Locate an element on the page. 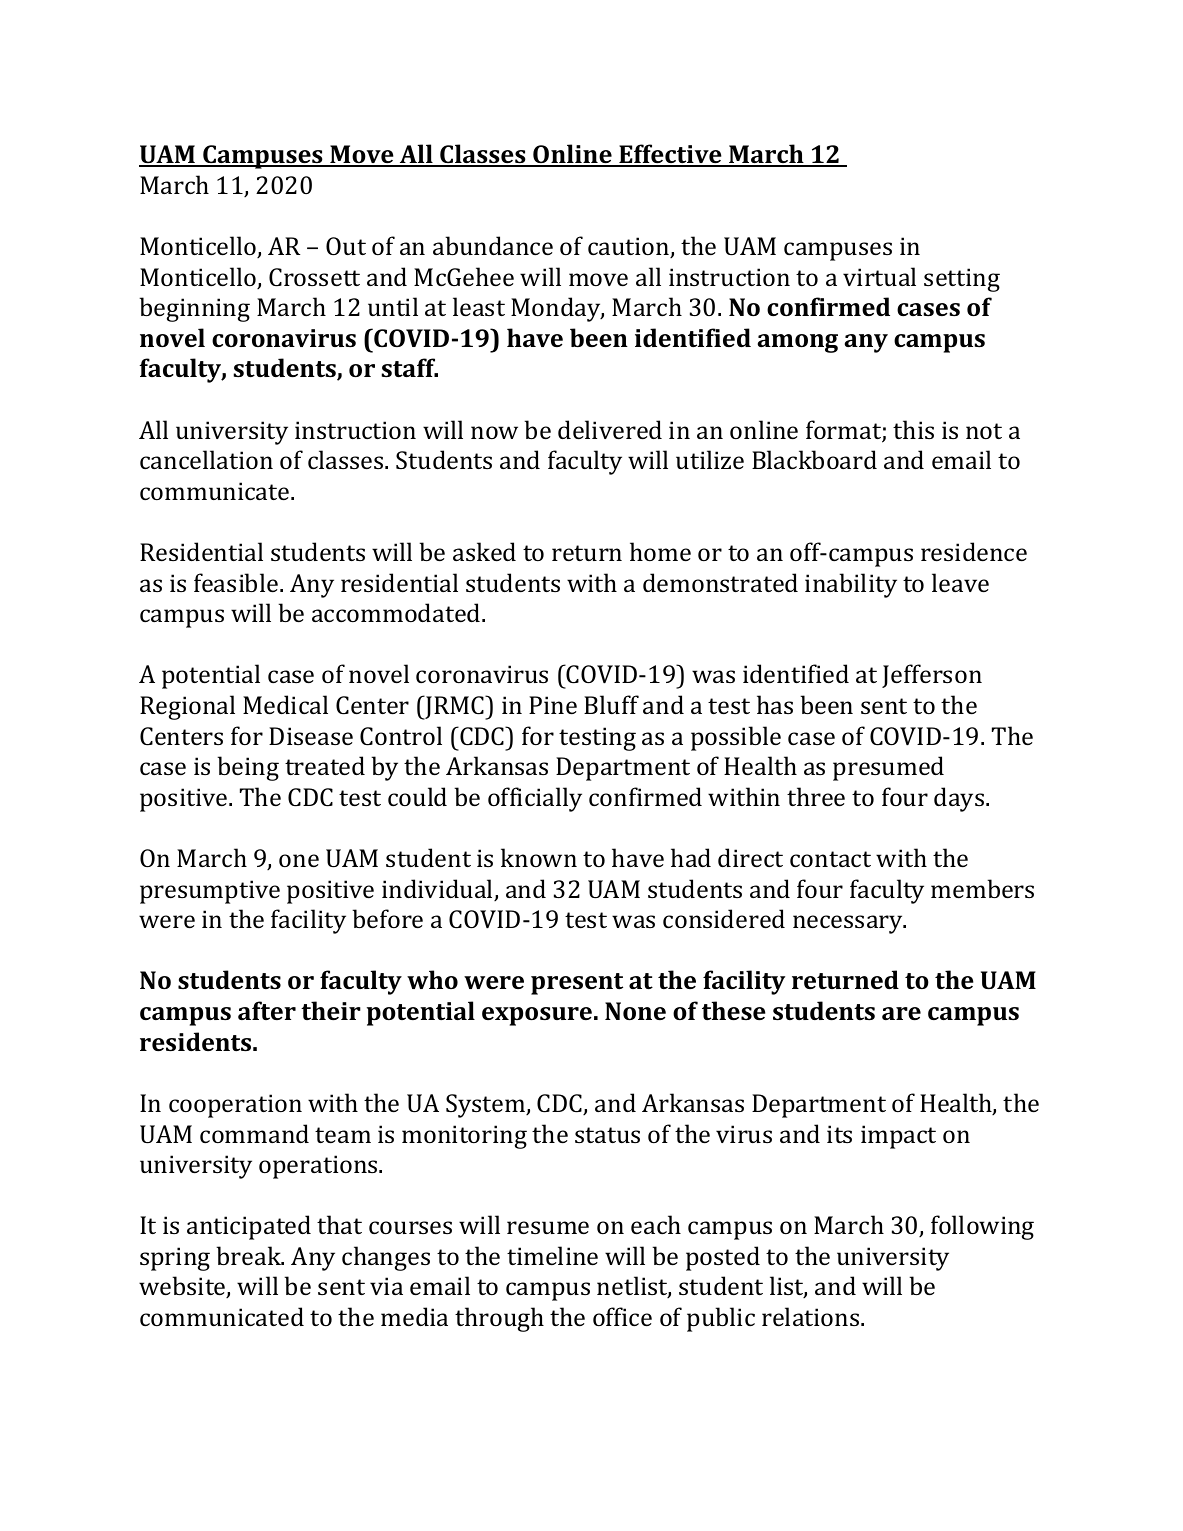  virtual is located at coordinates (879, 276).
